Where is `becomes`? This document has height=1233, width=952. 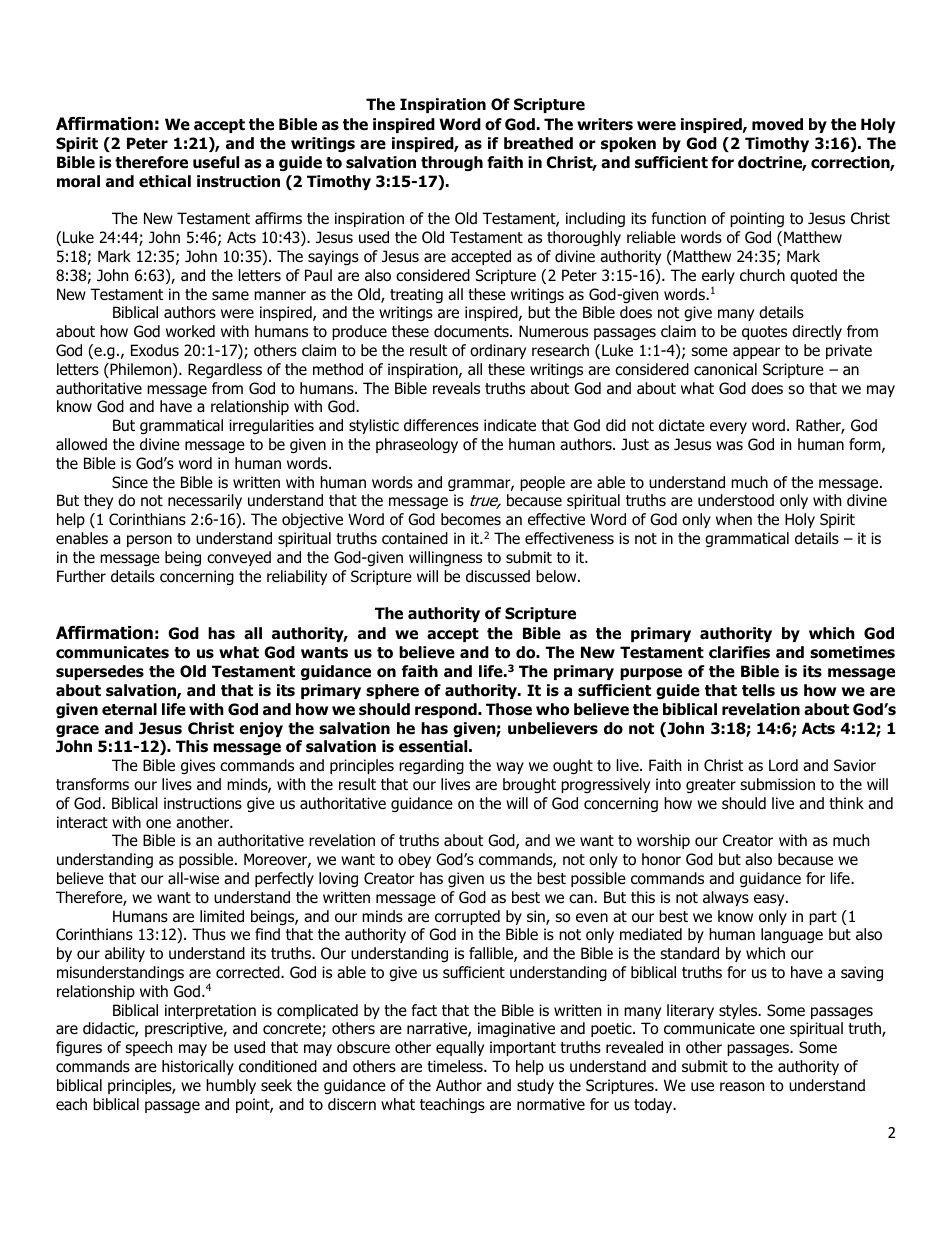 becomes is located at coordinates (471, 519).
